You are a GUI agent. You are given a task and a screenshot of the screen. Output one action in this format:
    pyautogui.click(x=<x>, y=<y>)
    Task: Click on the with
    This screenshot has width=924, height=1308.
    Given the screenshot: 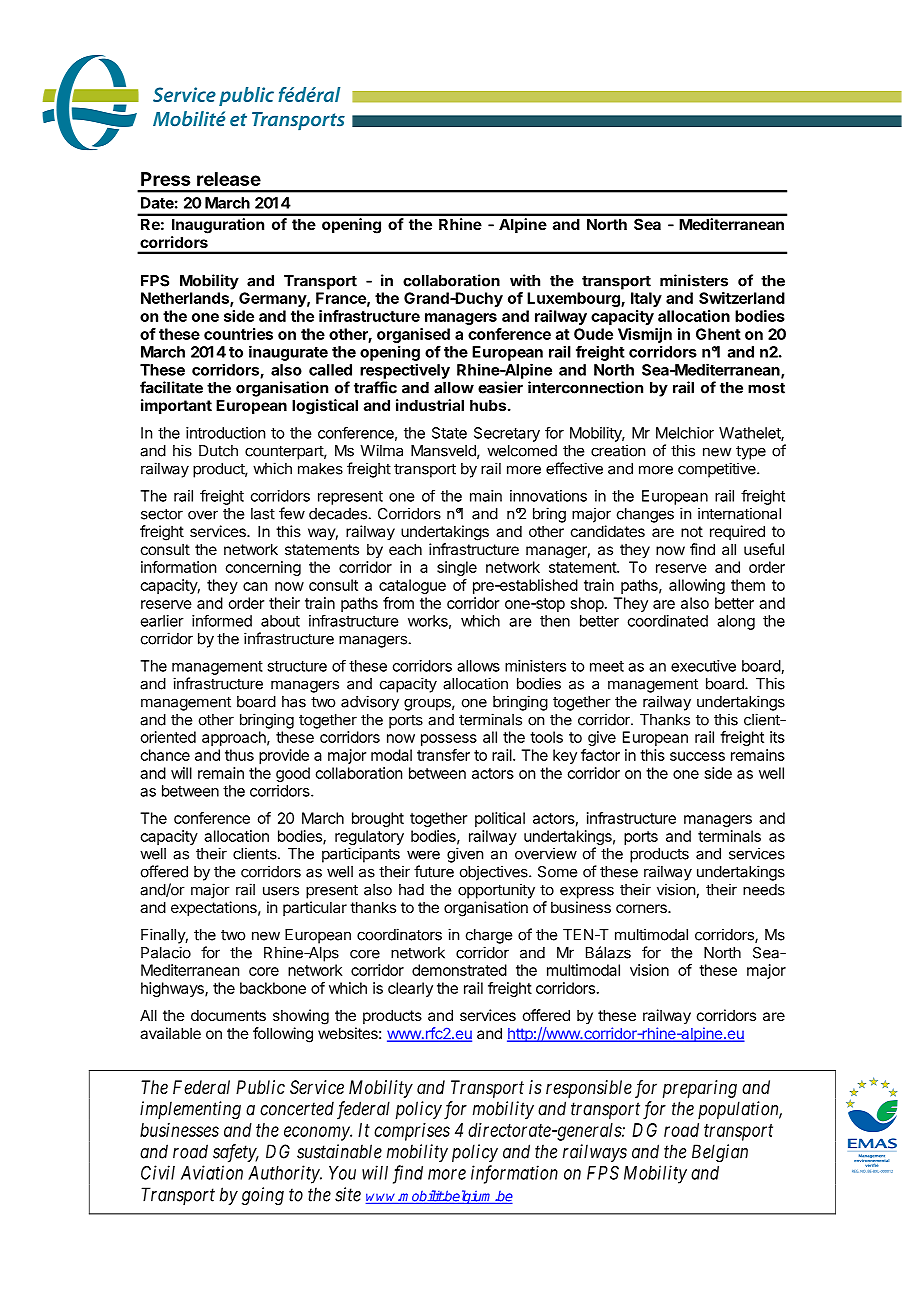 What is the action you would take?
    pyautogui.click(x=525, y=280)
